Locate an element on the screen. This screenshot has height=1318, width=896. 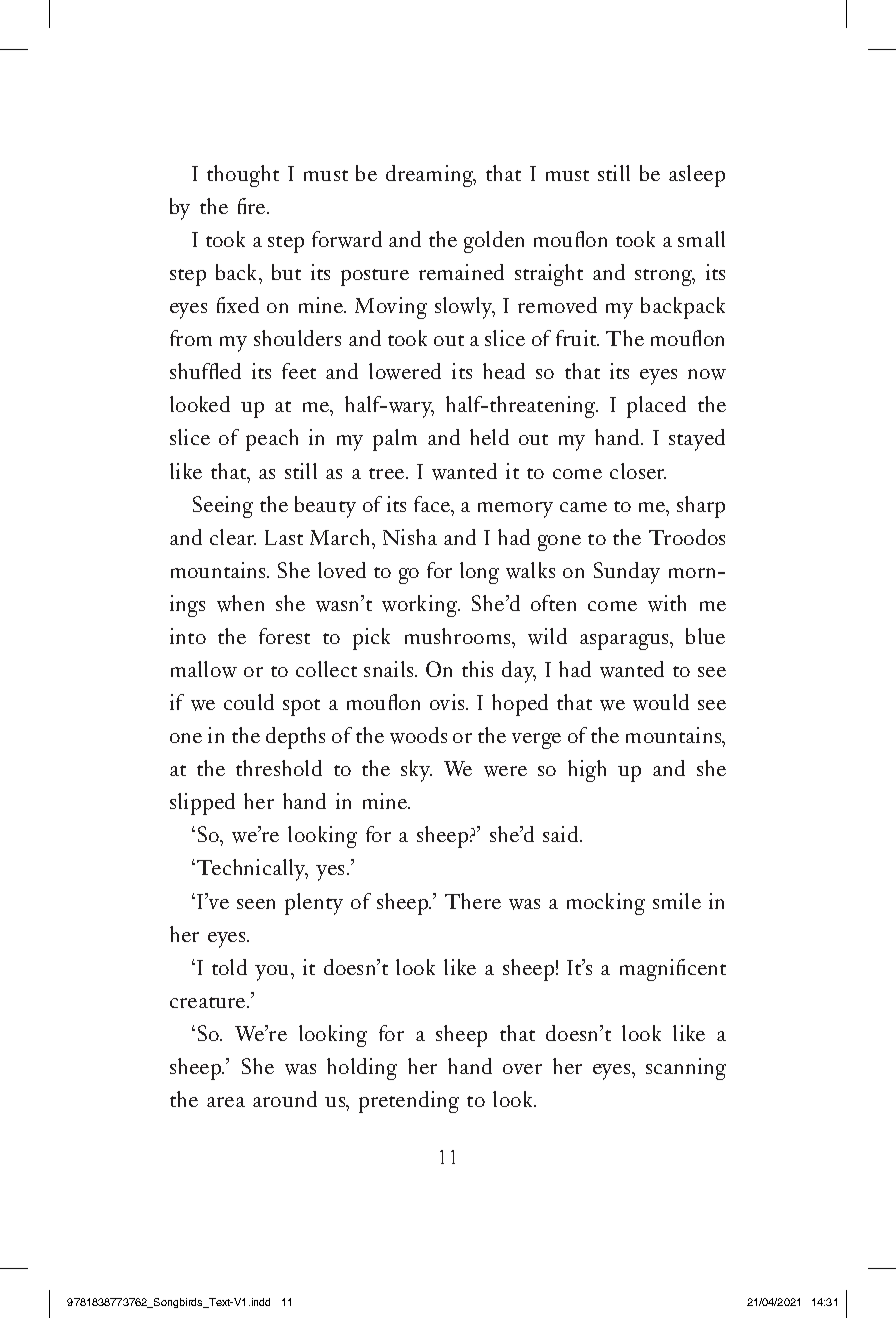
fire is located at coordinates (253, 206).
